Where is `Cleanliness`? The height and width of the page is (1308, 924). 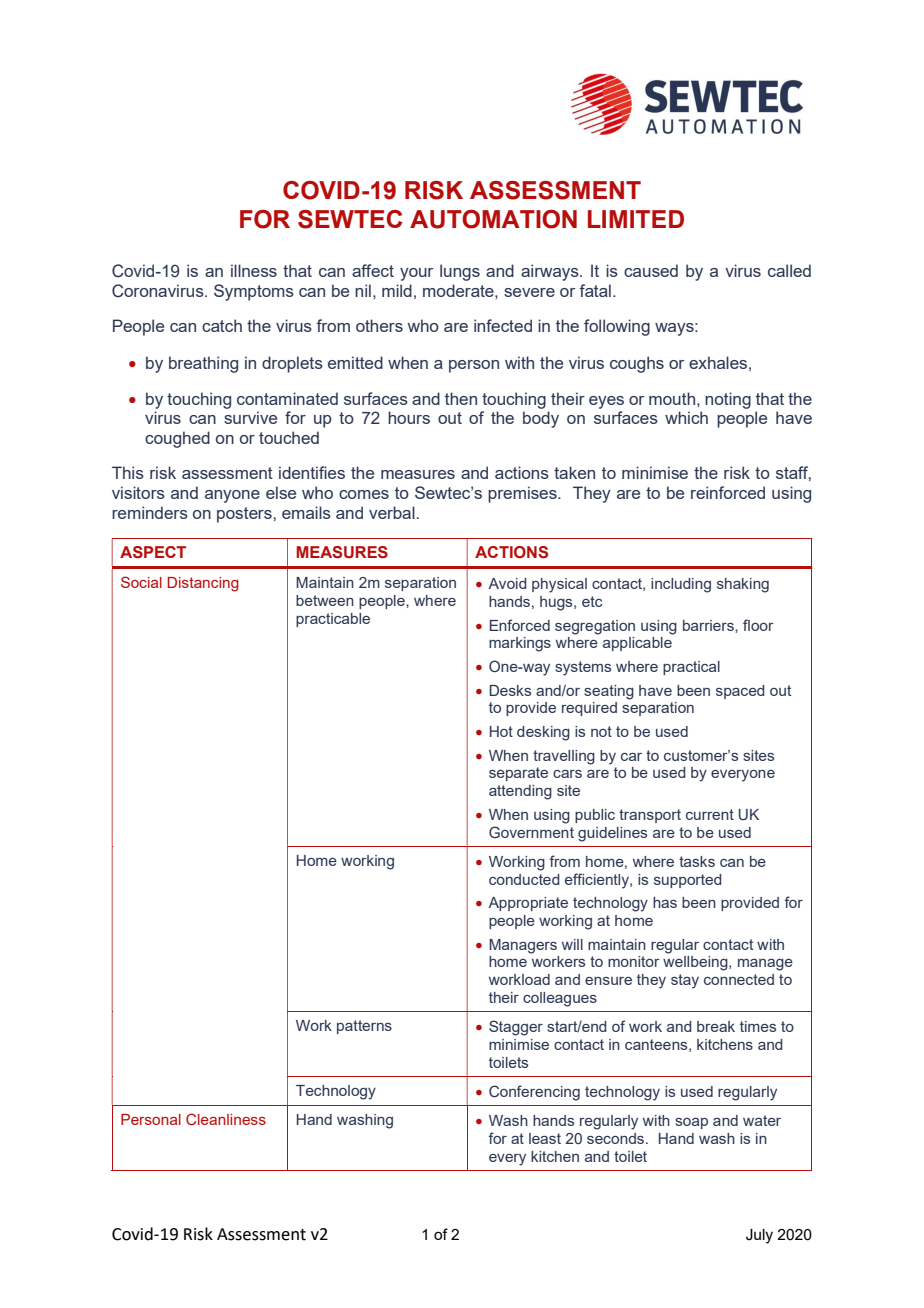 Cleanliness is located at coordinates (226, 1119).
